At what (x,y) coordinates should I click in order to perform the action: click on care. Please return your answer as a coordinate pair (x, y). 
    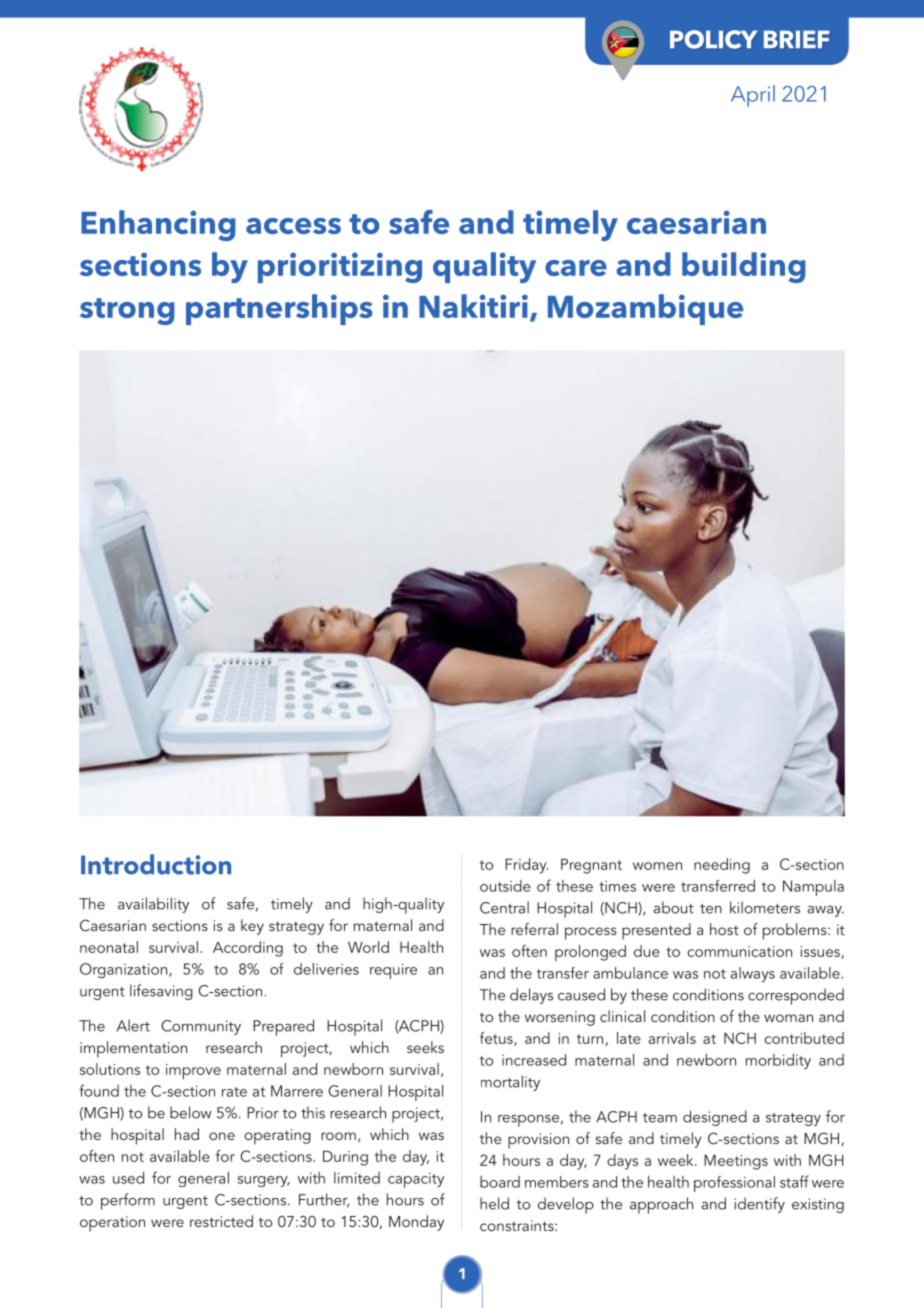
    Looking at the image, I should click on (576, 268).
